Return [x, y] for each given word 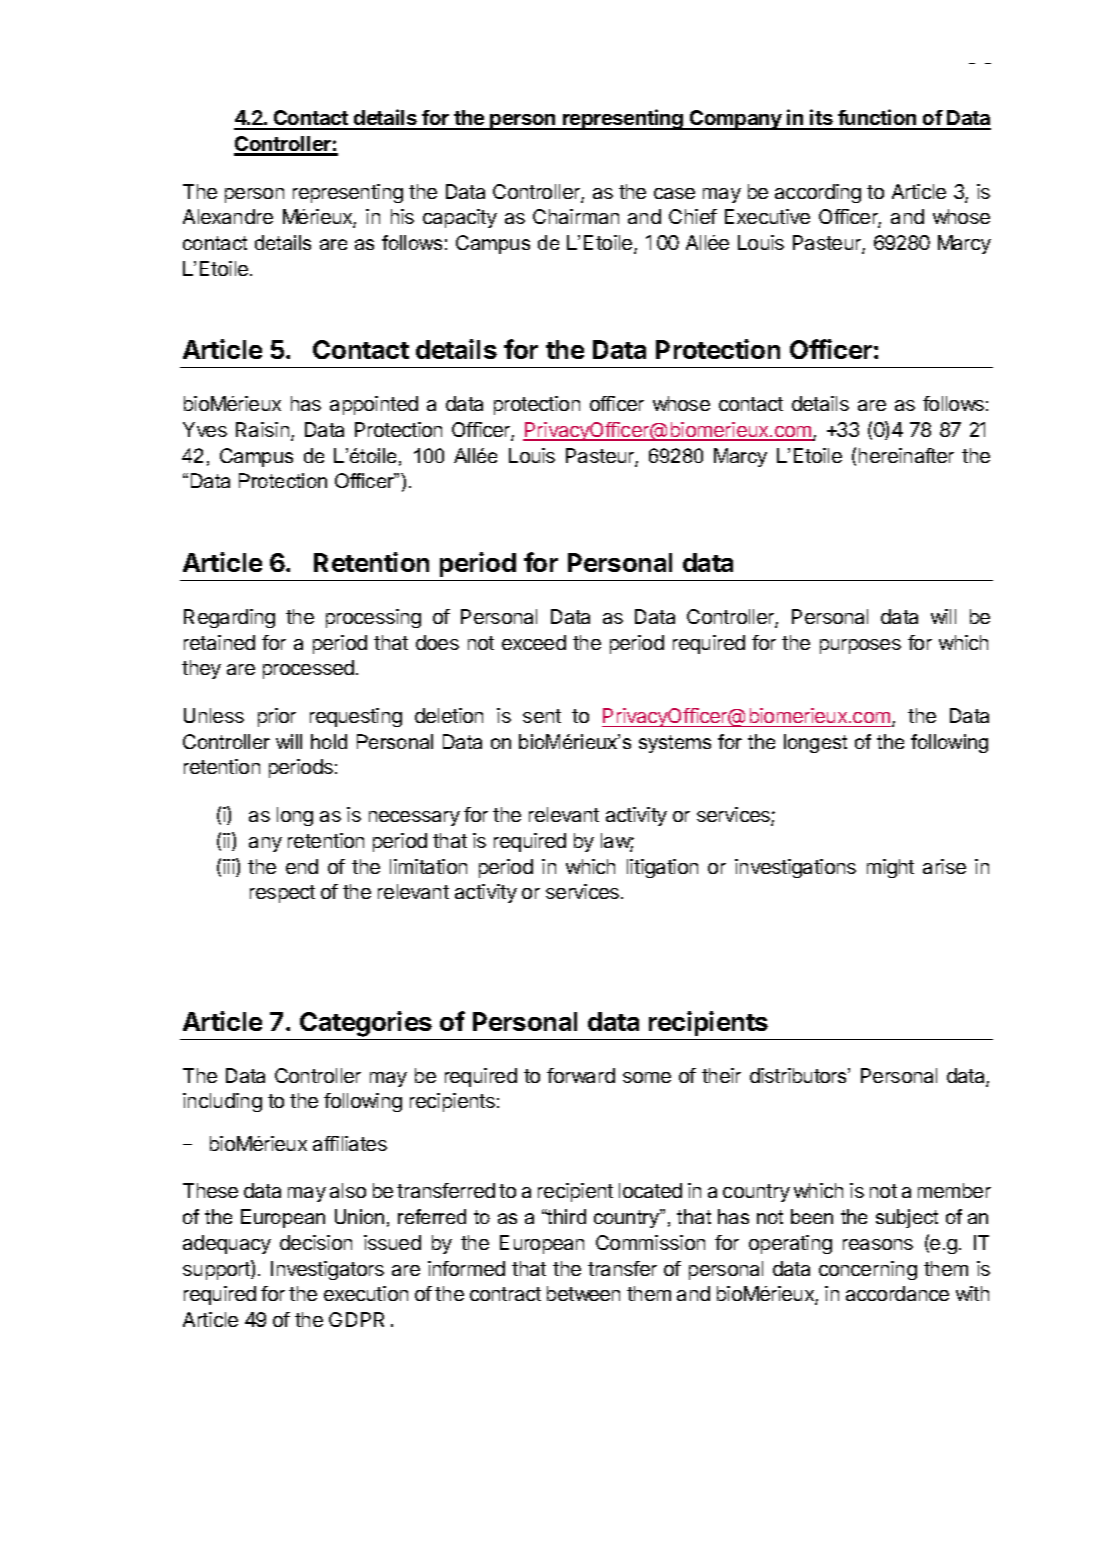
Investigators [327, 1270]
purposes [860, 646]
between [583, 1293]
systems [675, 744]
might [890, 868]
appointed [374, 405]
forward [581, 1075]
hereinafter [906, 455]
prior [277, 717]
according [818, 193]
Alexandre [228, 216]
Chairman [576, 216]
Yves [205, 429]
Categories [366, 1025]
